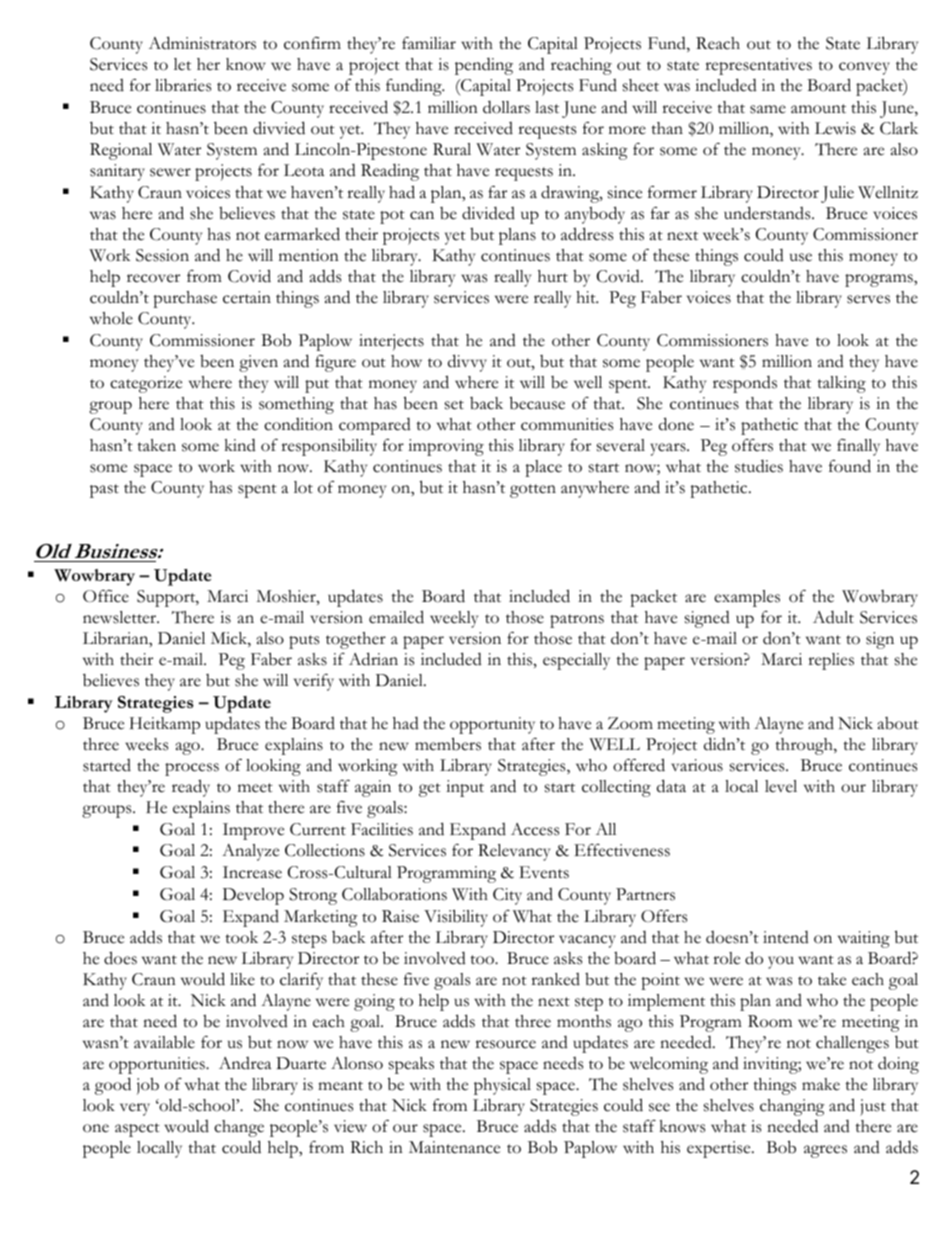  Describe the element at coordinates (533, 491) in the page. I see `gotten` at that location.
